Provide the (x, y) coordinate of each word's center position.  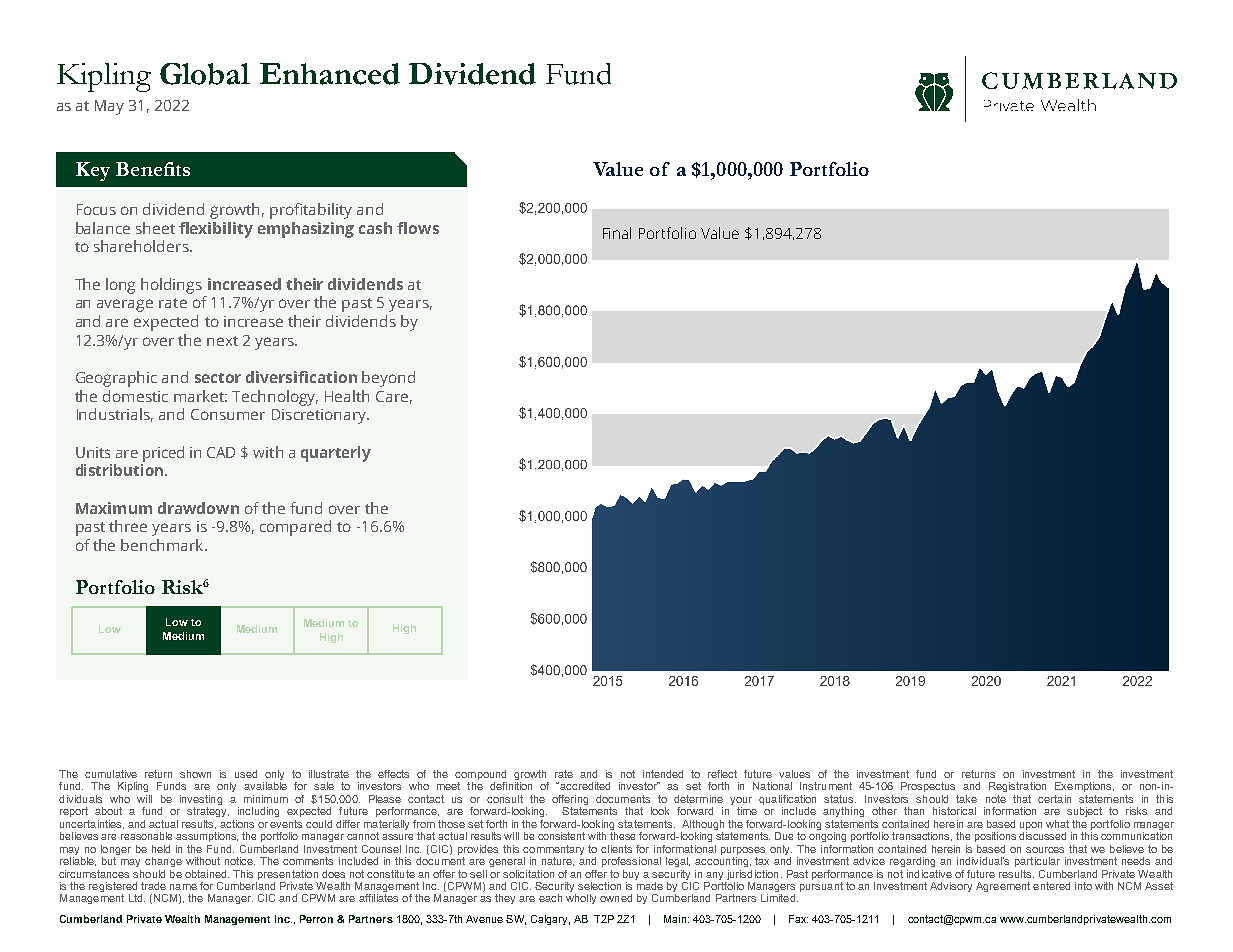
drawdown (198, 508)
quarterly (336, 454)
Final (617, 233)
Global (205, 74)
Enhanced (330, 74)
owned (616, 898)
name (183, 887)
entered (1051, 886)
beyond (388, 379)
